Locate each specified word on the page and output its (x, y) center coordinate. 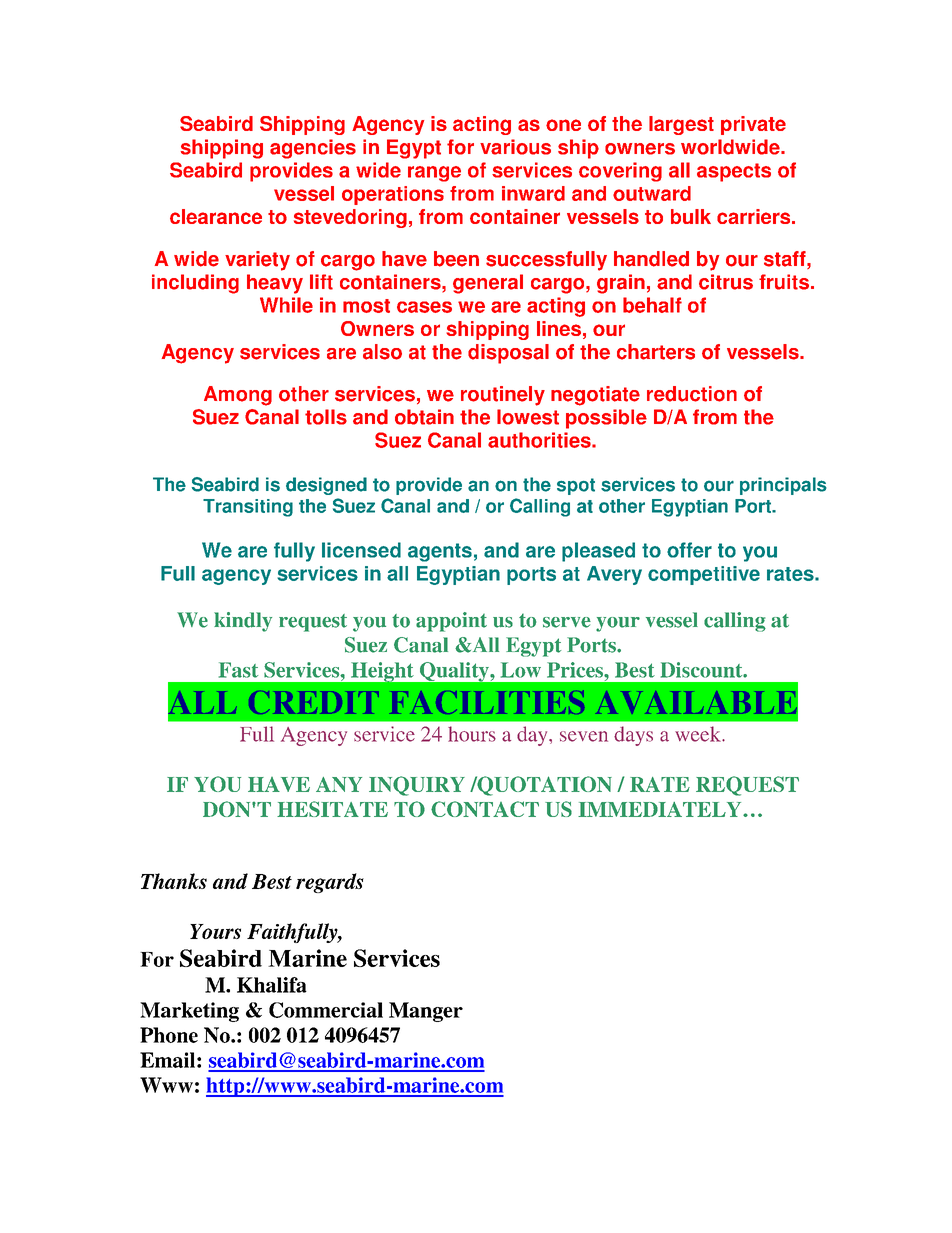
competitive (704, 575)
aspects (734, 172)
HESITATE (332, 809)
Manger (426, 1012)
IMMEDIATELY (661, 809)
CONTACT (485, 809)
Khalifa (272, 985)
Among (238, 396)
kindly (243, 622)
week (699, 734)
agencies (313, 149)
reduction (692, 394)
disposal (508, 354)
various (515, 147)
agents (440, 552)
